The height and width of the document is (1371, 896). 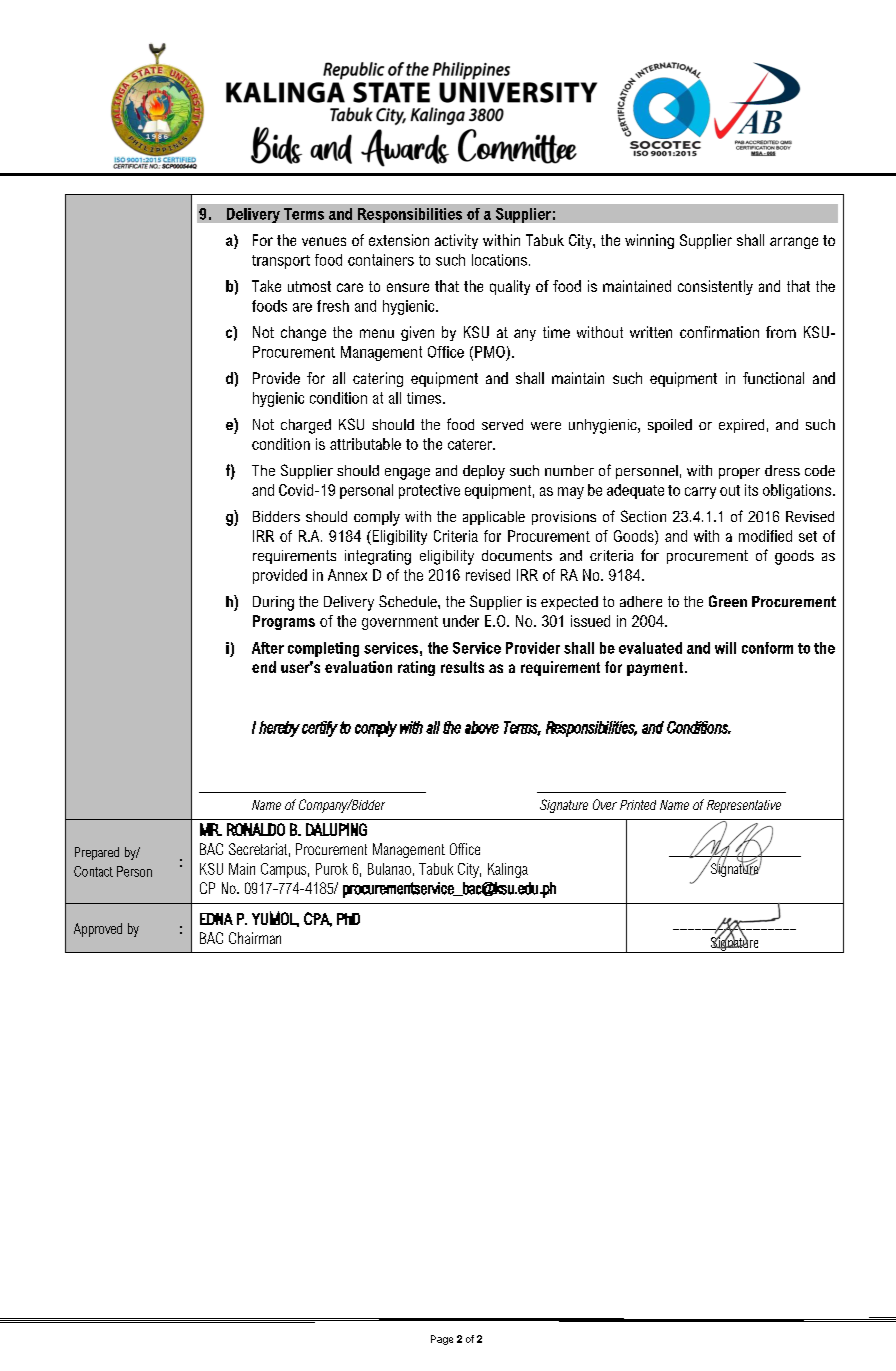 What do you see at coordinates (442, 1340) in the document?
I see `Page` at bounding box center [442, 1340].
